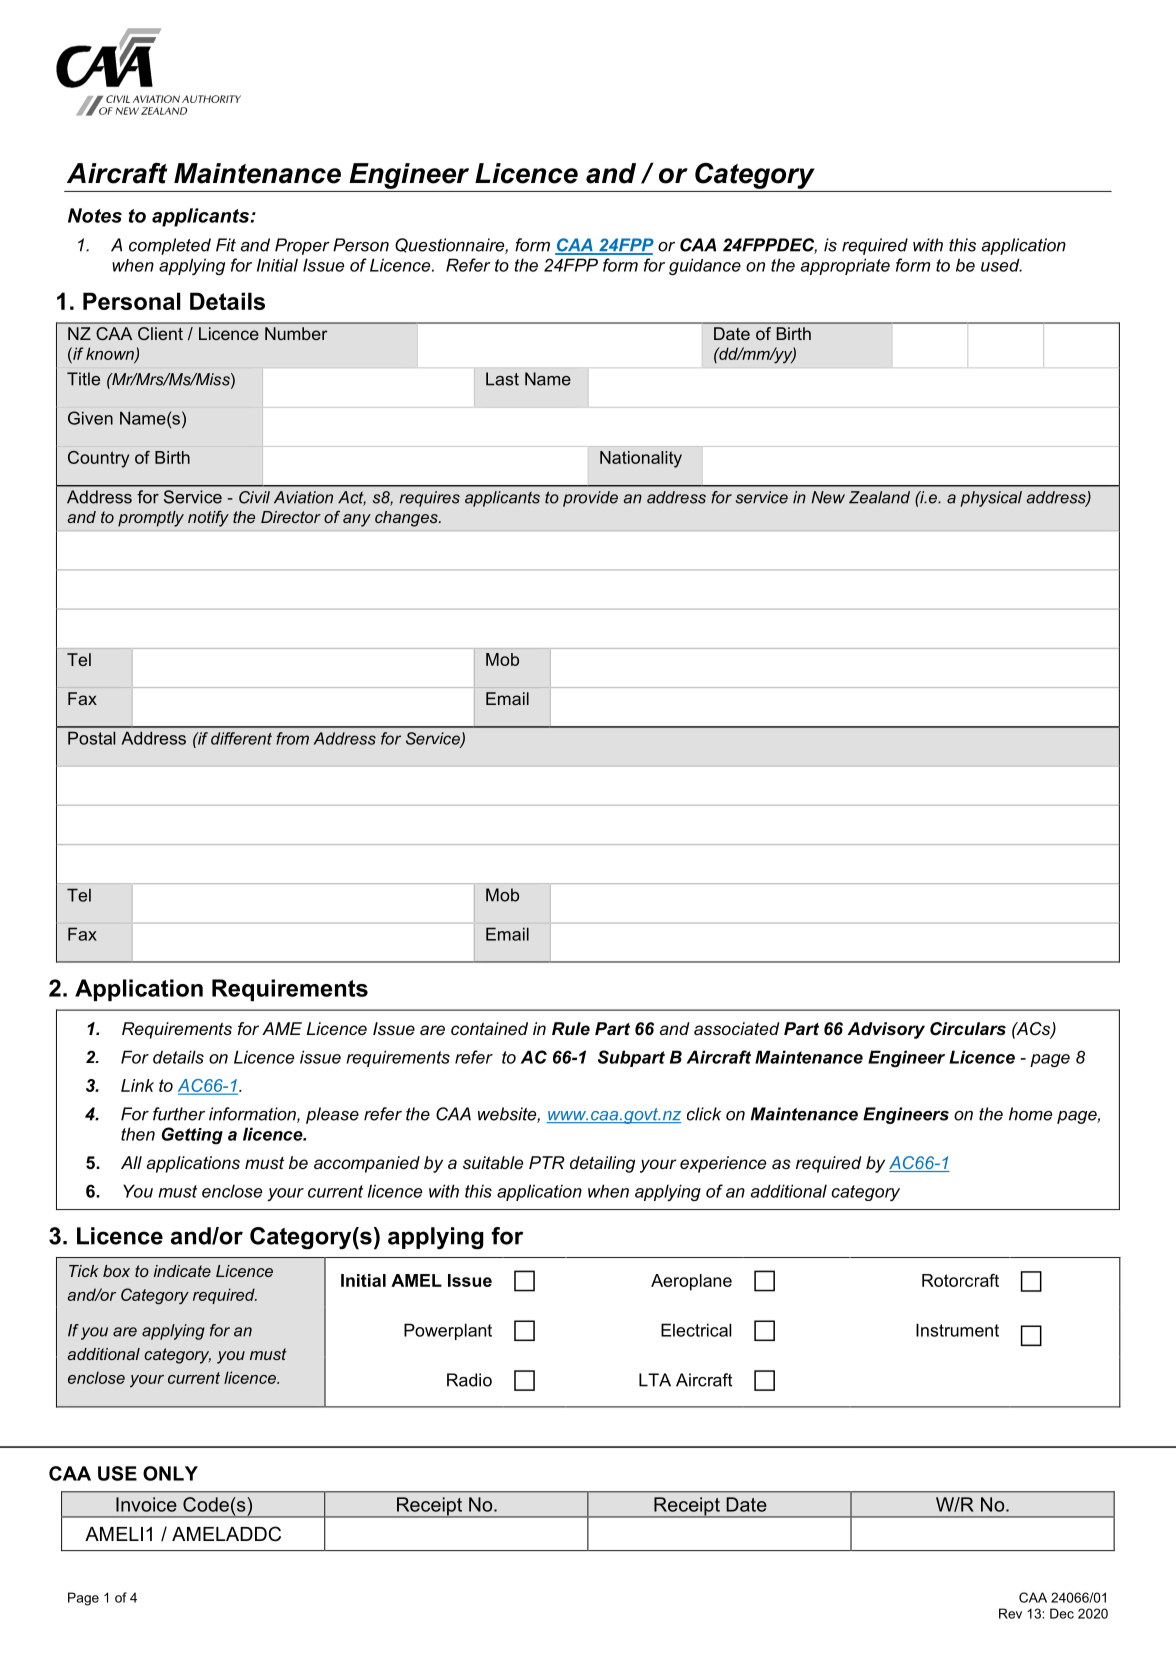  What do you see at coordinates (845, 266) in the screenshot?
I see `appropriate` at bounding box center [845, 266].
